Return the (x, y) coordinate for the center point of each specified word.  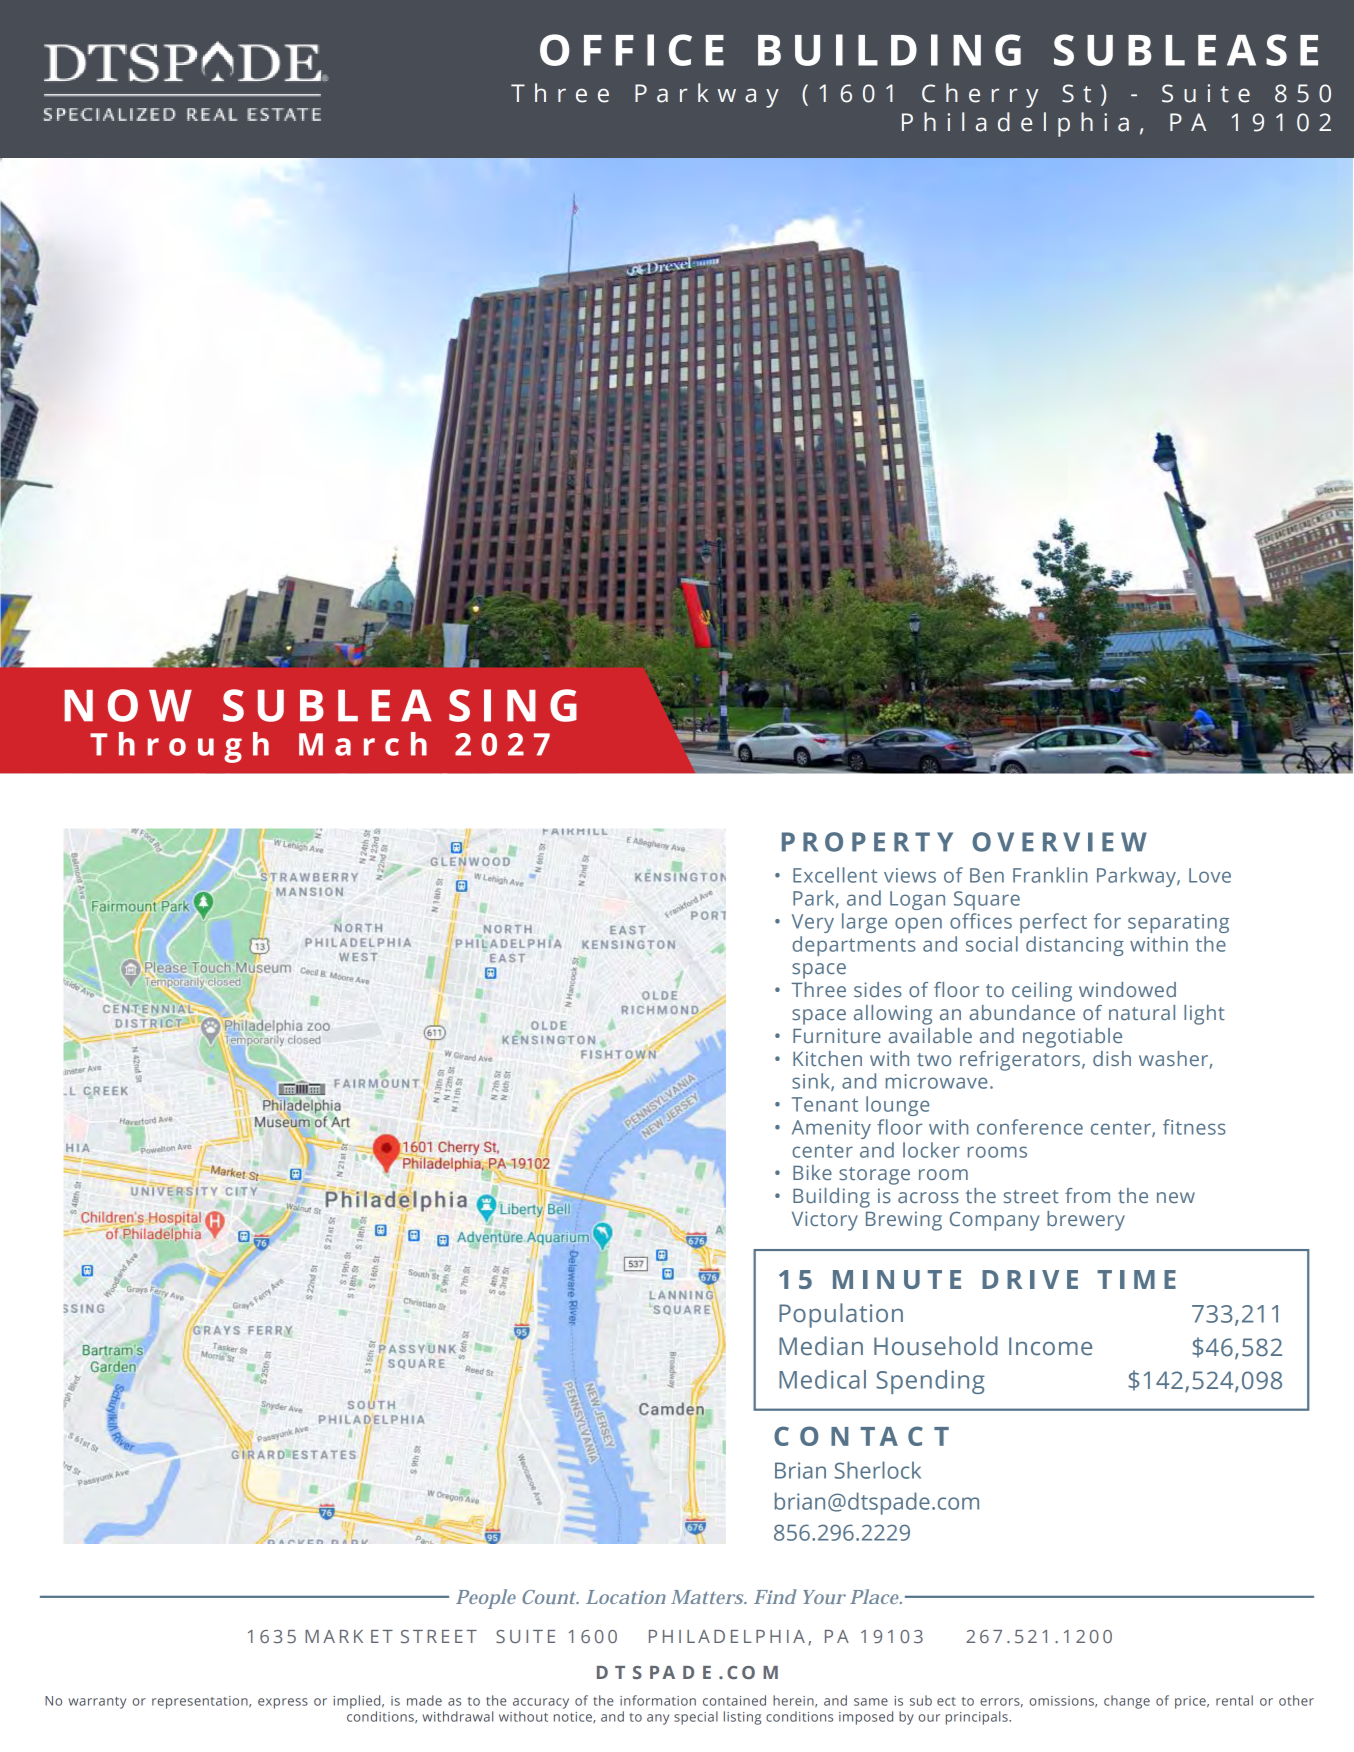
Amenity (831, 1129)
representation (201, 1702)
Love (1210, 875)
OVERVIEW (1059, 842)
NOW (128, 705)
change (1127, 1702)
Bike (812, 1172)
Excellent (835, 875)
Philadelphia (1015, 124)
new (1176, 1197)
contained (734, 1700)
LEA (385, 705)
